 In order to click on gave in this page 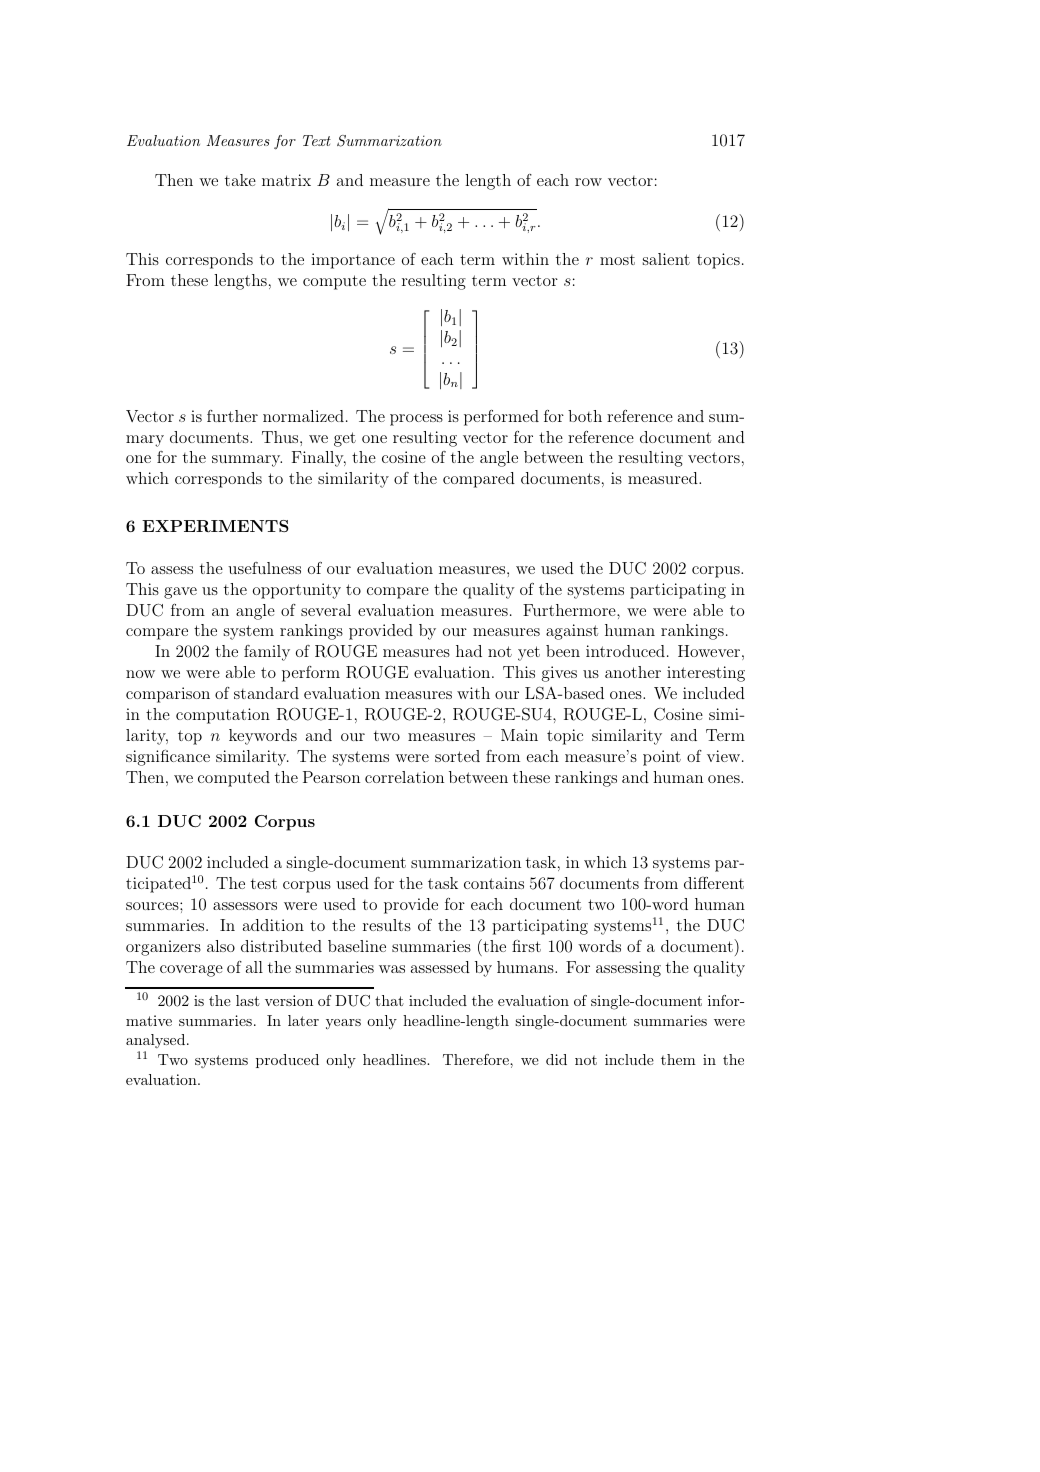, I will do `click(180, 593)`.
